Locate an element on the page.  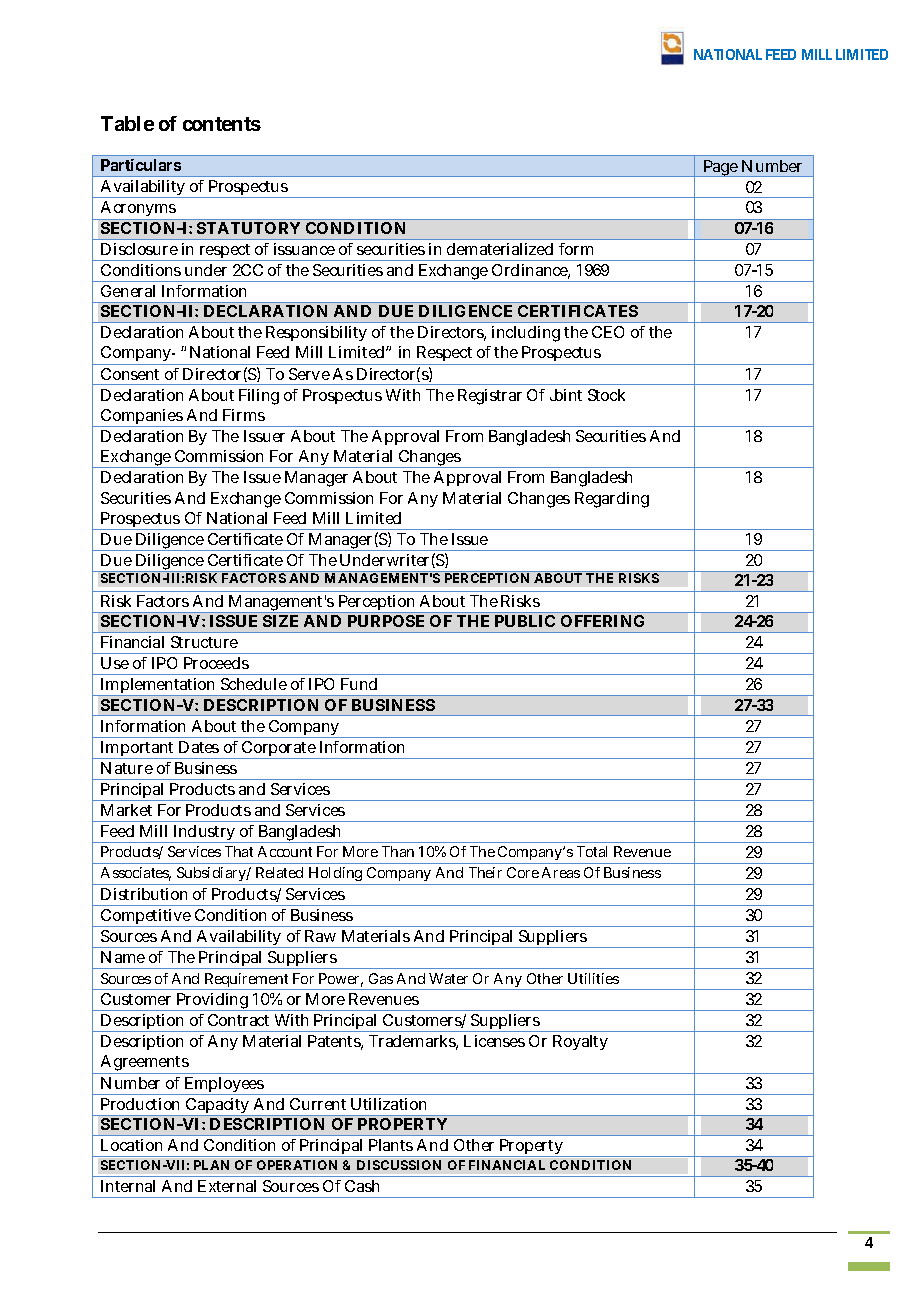
Companies is located at coordinates (141, 418).
